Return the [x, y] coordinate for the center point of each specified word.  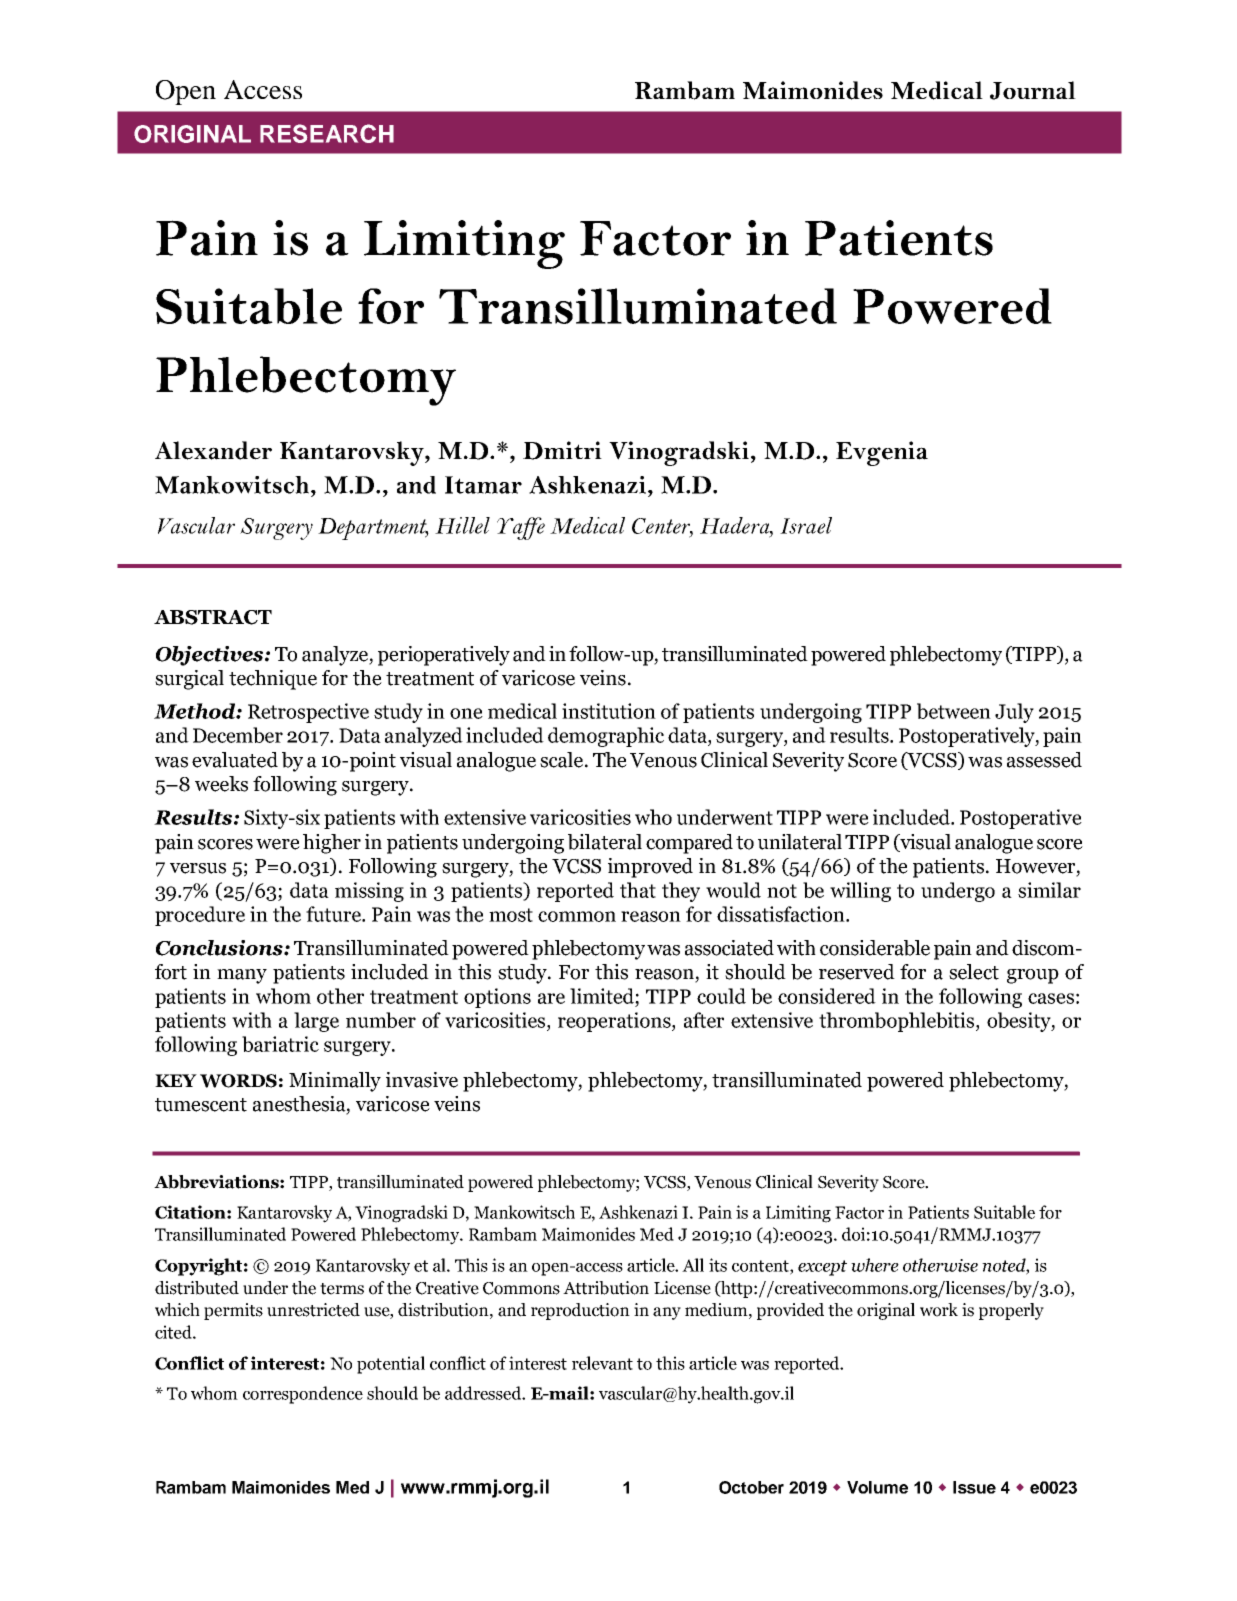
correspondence [303, 1395]
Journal [1033, 90]
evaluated [235, 760]
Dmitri [562, 450]
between [954, 711]
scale [563, 760]
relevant [602, 1363]
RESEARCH [327, 133]
